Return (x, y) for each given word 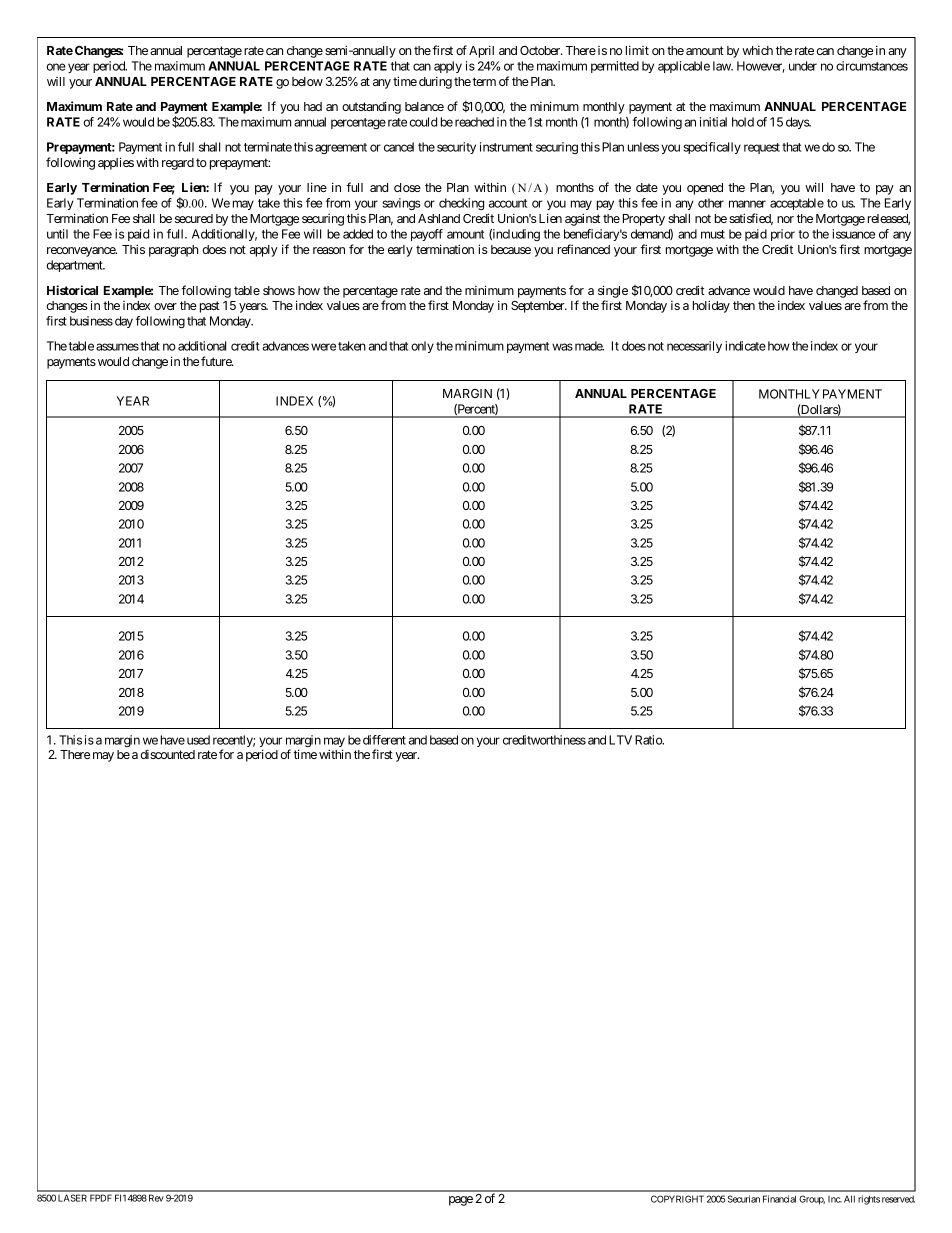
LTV (620, 740)
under (803, 66)
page (461, 1201)
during (435, 82)
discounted (167, 754)
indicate (746, 346)
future (217, 361)
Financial (779, 1199)
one (56, 67)
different (384, 740)
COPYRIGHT (677, 1199)
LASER (72, 1198)
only (422, 347)
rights (869, 1200)
